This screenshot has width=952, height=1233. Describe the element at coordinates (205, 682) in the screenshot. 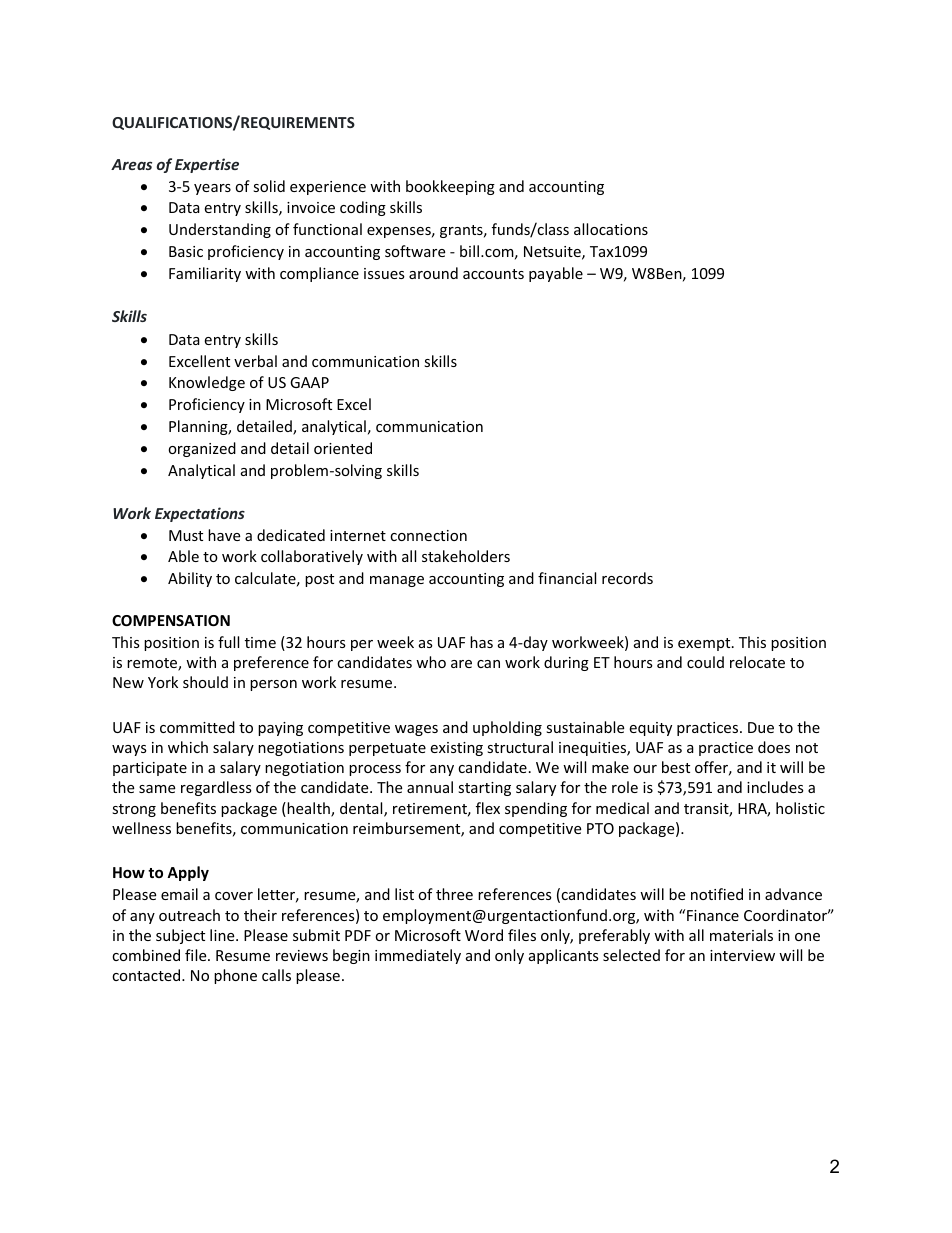

I see `should` at that location.
